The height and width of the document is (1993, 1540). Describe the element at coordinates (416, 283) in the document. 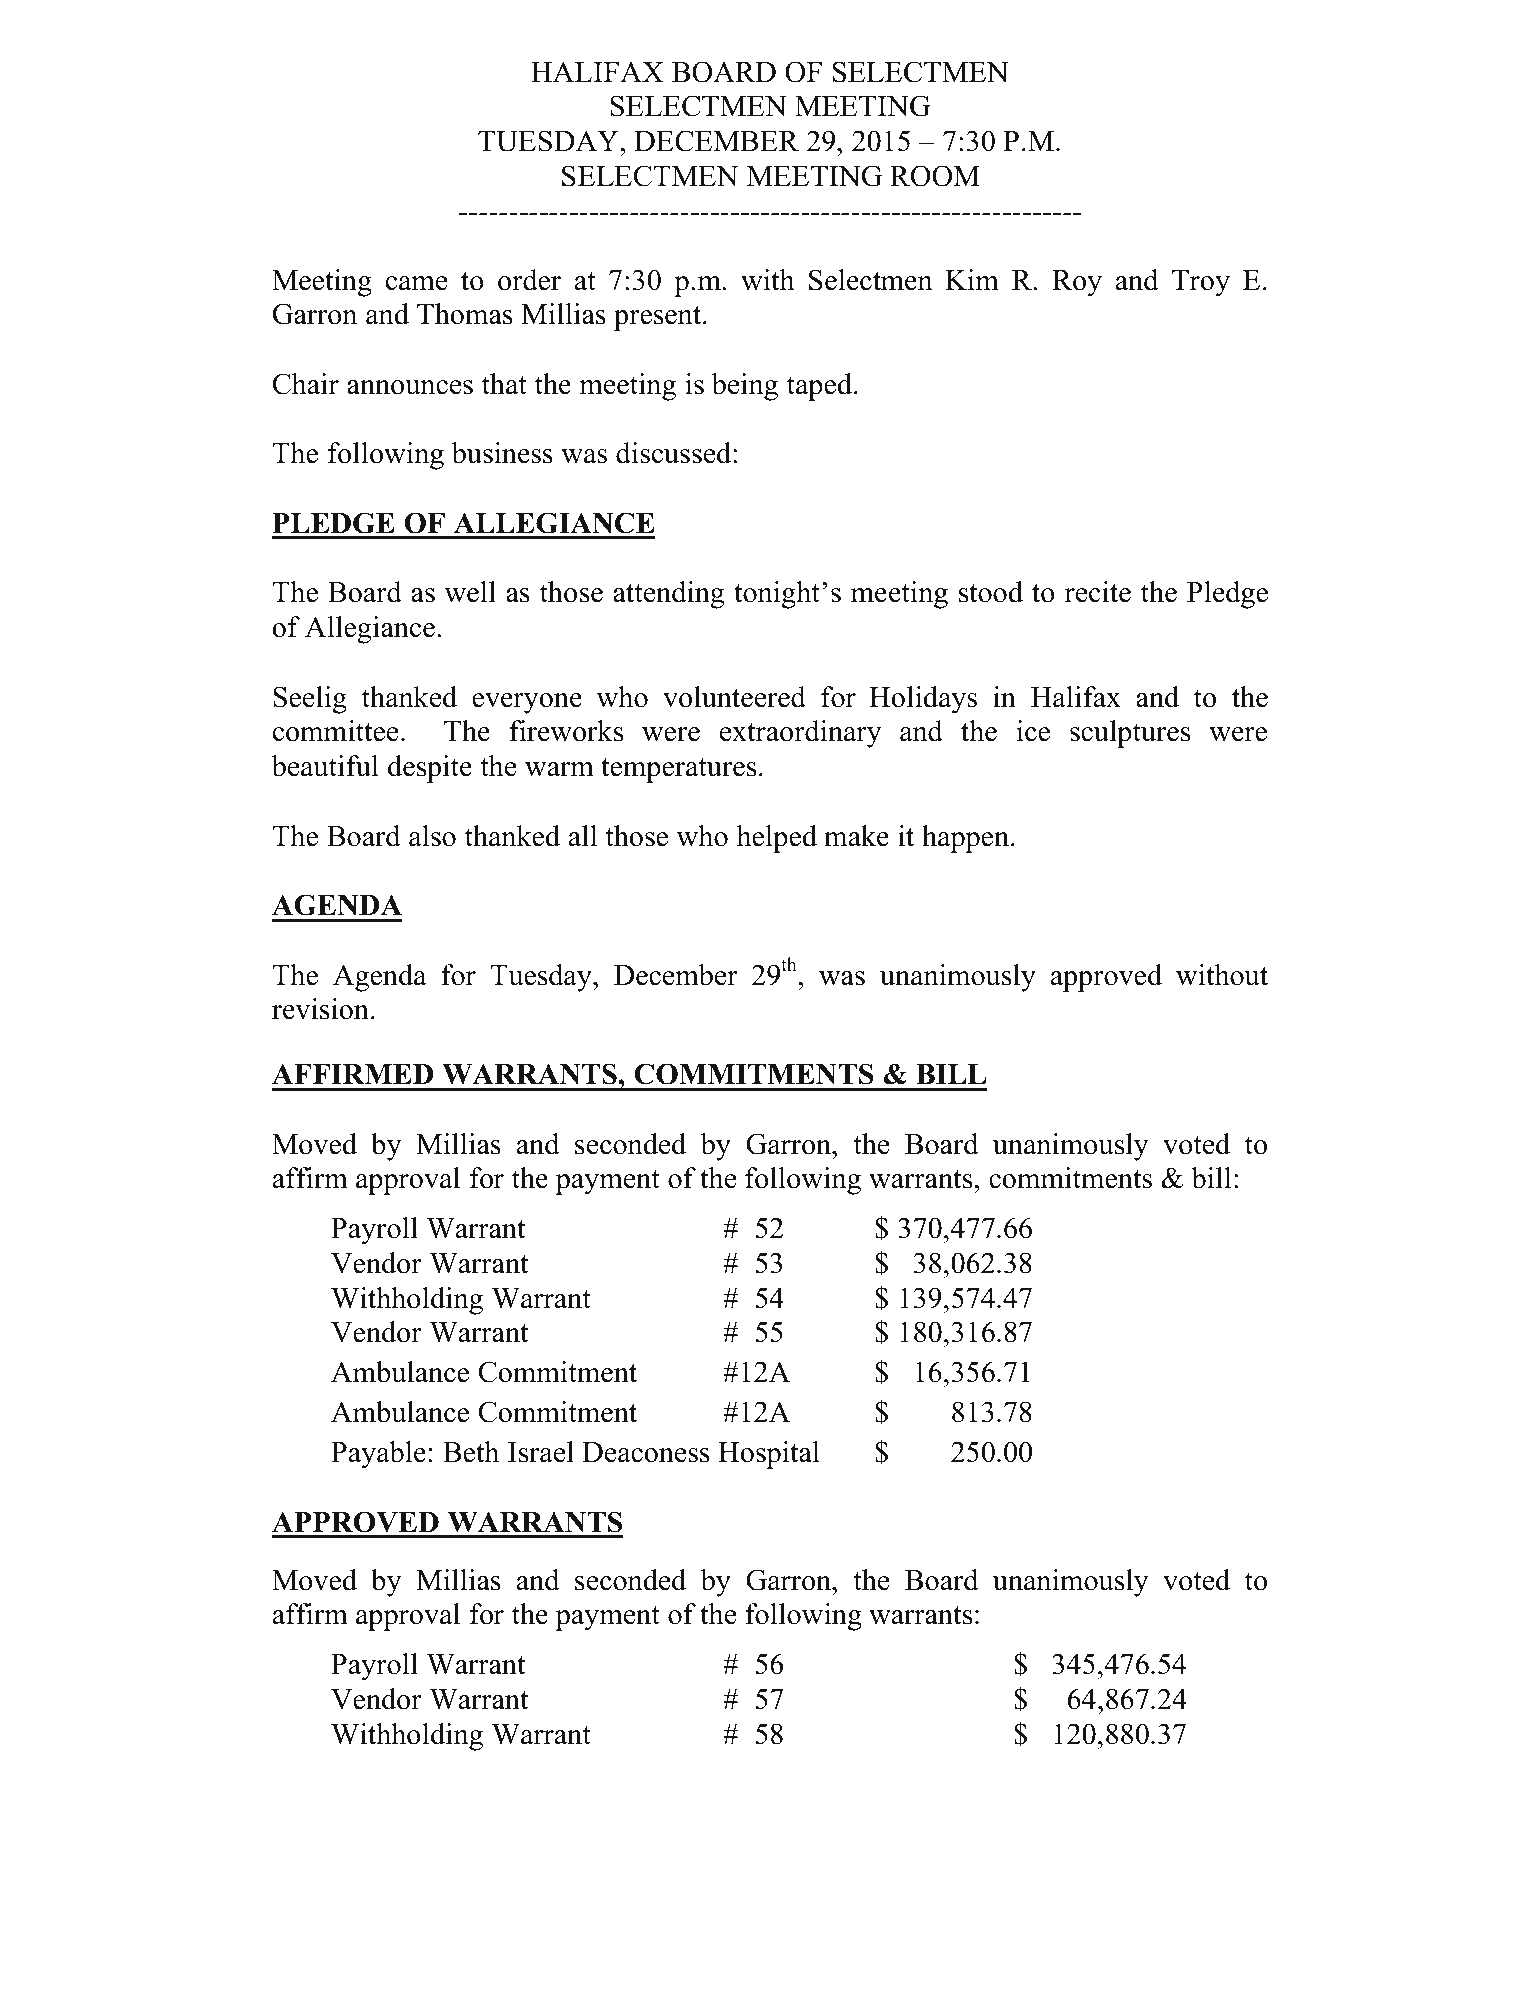

I see `came` at that location.
